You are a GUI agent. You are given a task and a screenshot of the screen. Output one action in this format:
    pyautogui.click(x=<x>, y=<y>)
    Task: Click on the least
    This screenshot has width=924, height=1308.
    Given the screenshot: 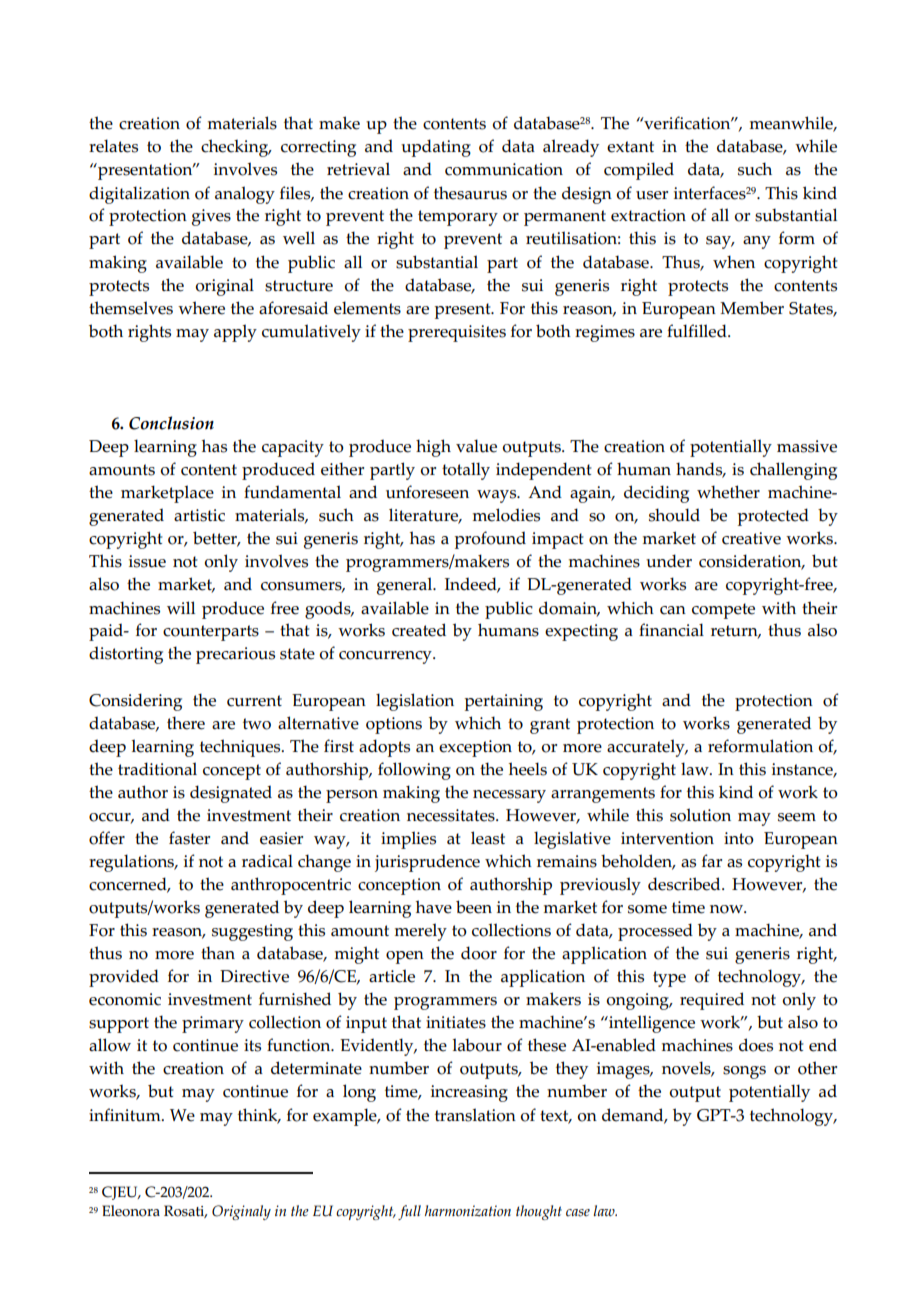 What is the action you would take?
    pyautogui.click(x=488, y=838)
